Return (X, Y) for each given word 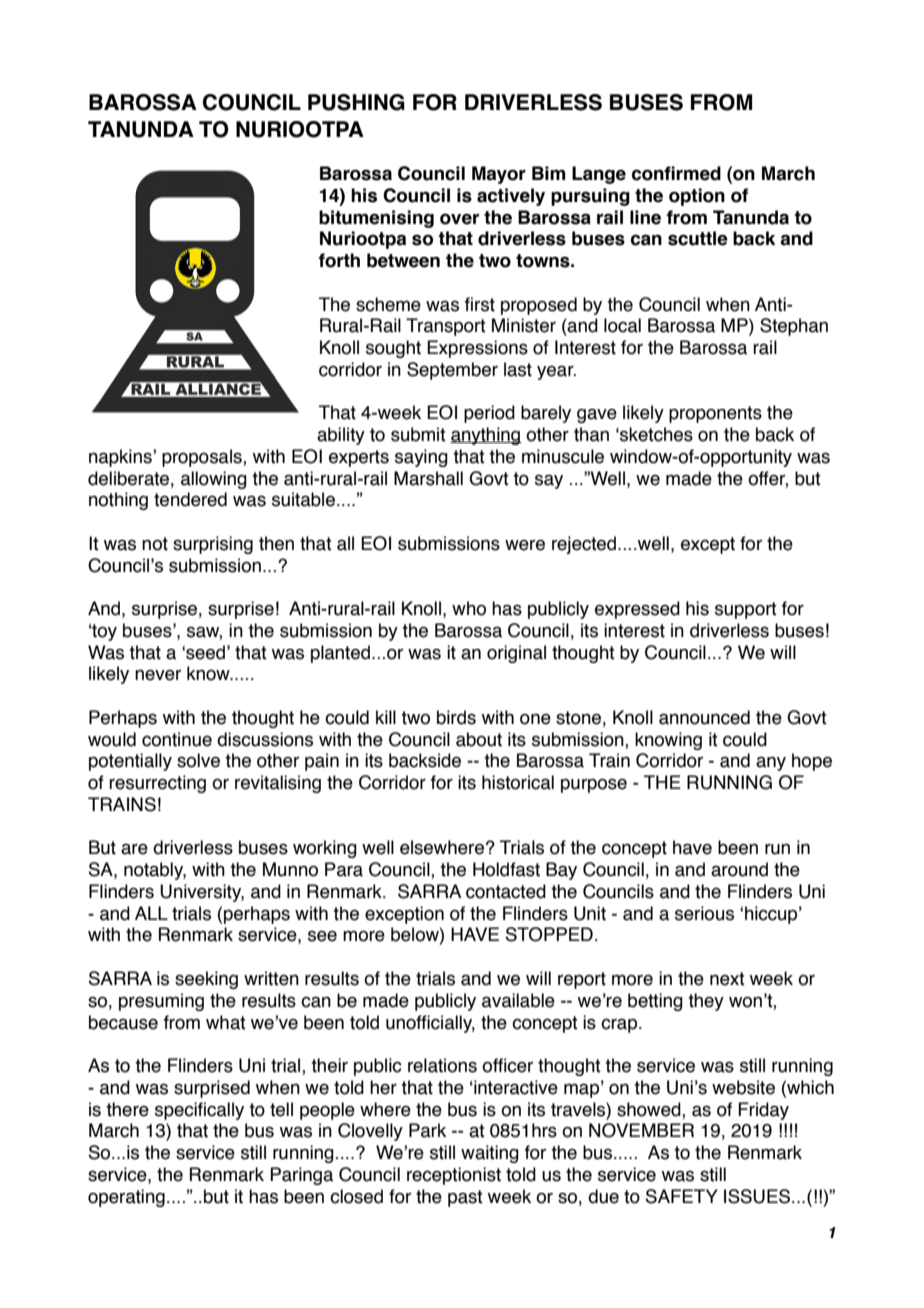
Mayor (499, 175)
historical (518, 782)
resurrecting (157, 784)
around (739, 869)
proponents (715, 414)
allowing (214, 480)
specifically (199, 1111)
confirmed (676, 173)
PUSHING (356, 102)
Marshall (428, 478)
